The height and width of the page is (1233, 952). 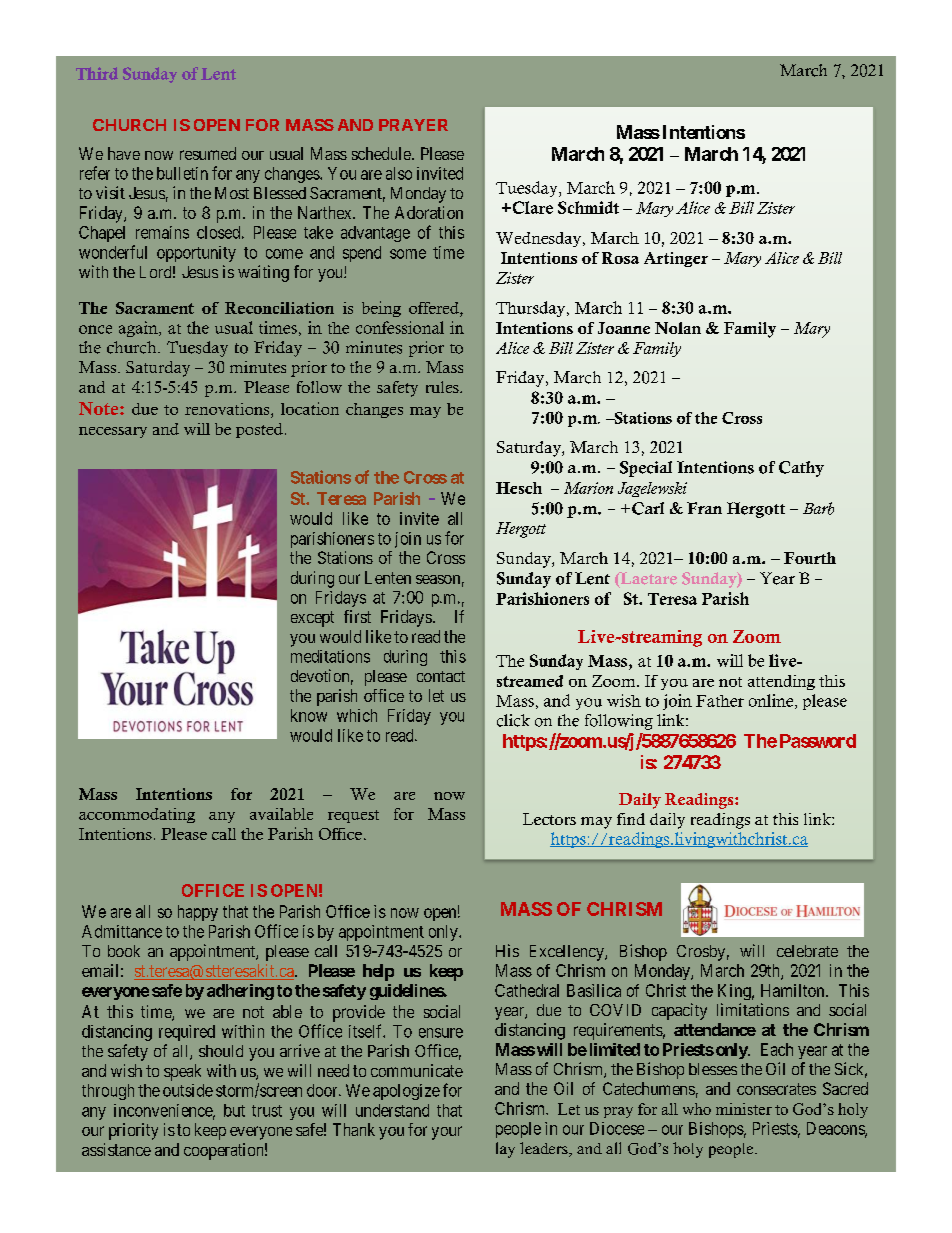 I want to click on request, so click(x=353, y=816).
